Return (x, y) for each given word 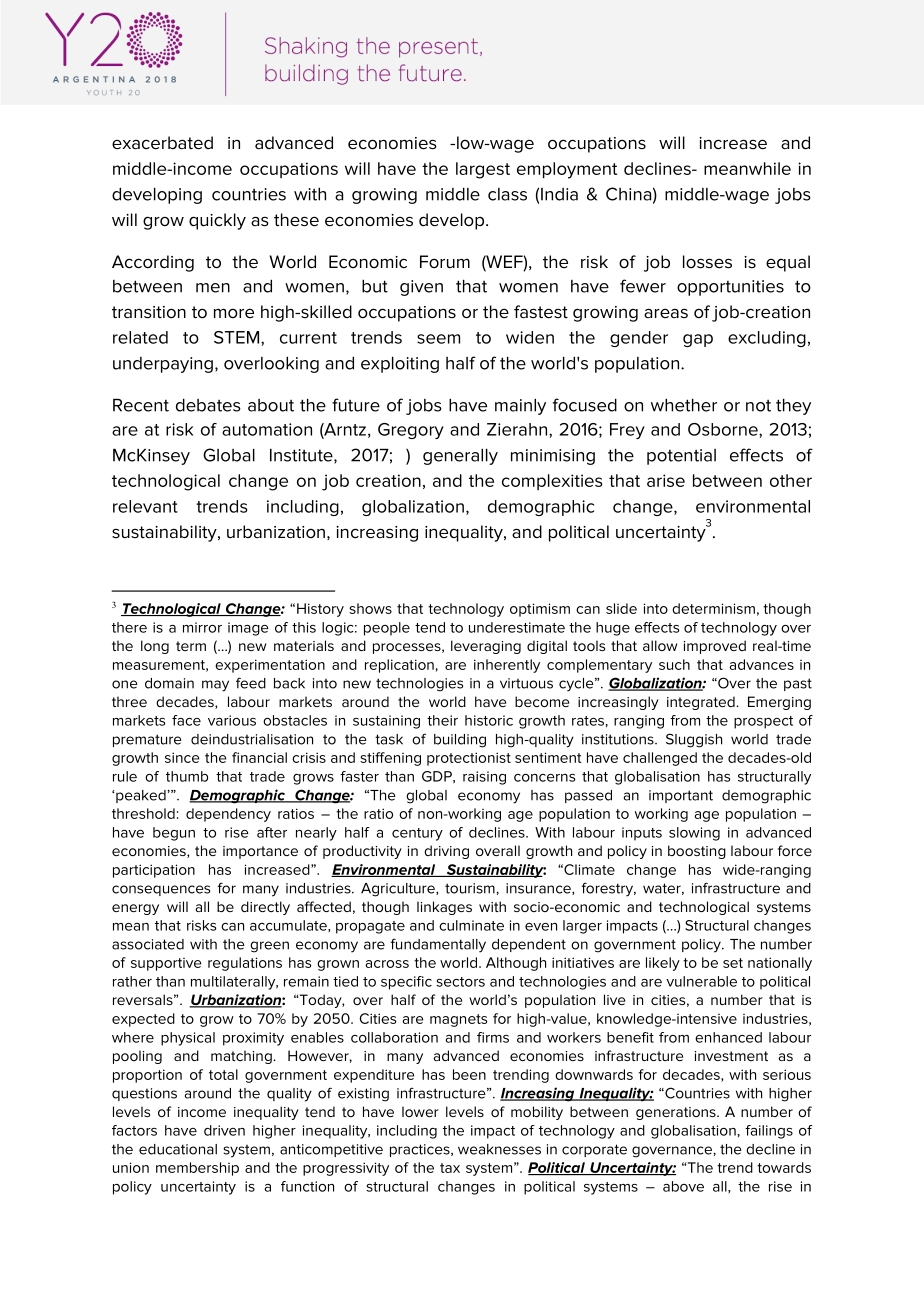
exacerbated (162, 143)
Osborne (724, 429)
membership (197, 1169)
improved (715, 647)
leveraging (486, 647)
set (733, 963)
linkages (444, 908)
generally (460, 457)
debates (208, 405)
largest (483, 170)
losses (707, 262)
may (215, 686)
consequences (161, 890)
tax (450, 1168)
